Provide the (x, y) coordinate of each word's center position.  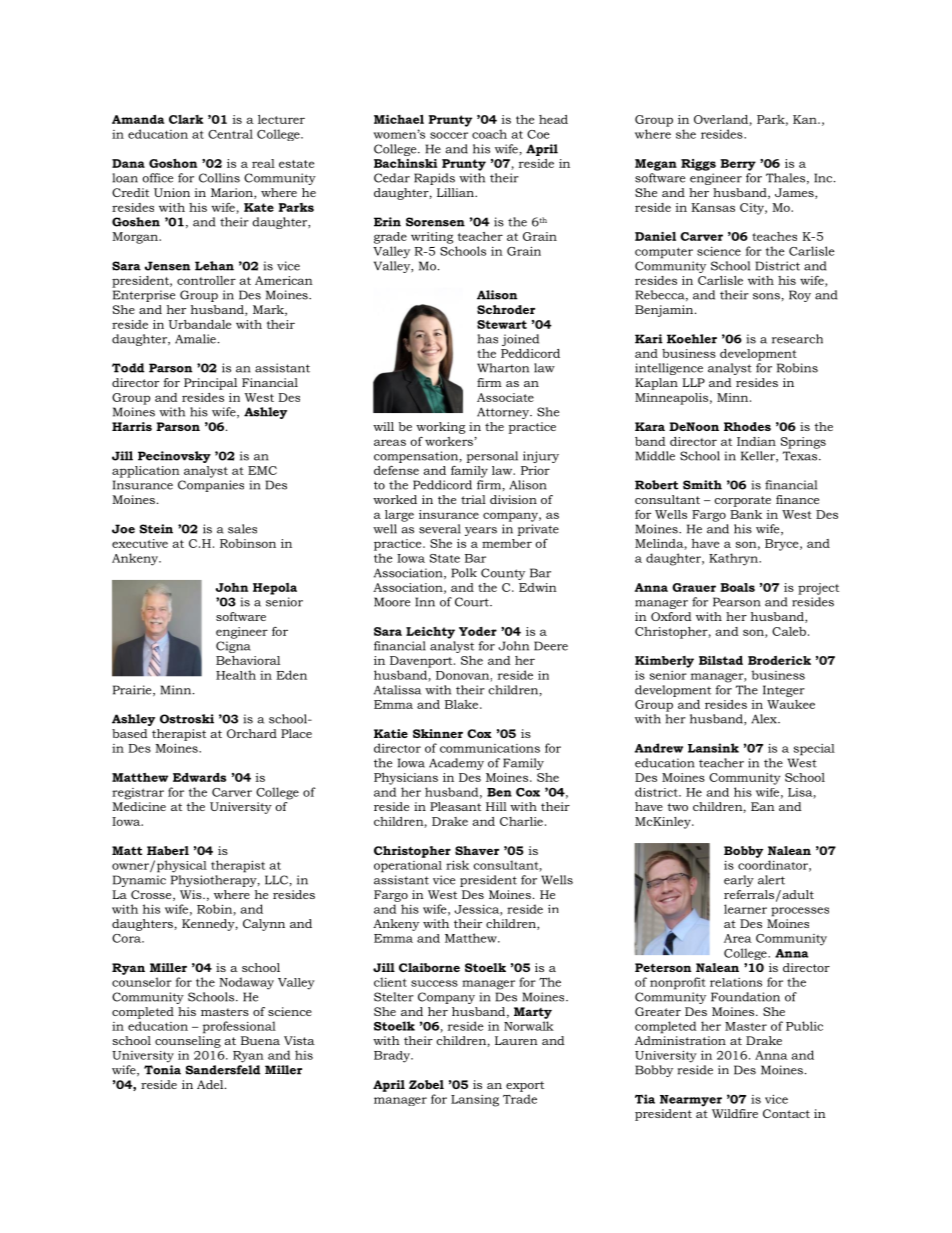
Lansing (475, 1101)
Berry (738, 165)
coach (489, 134)
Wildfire (735, 1113)
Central (230, 134)
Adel (211, 1084)
